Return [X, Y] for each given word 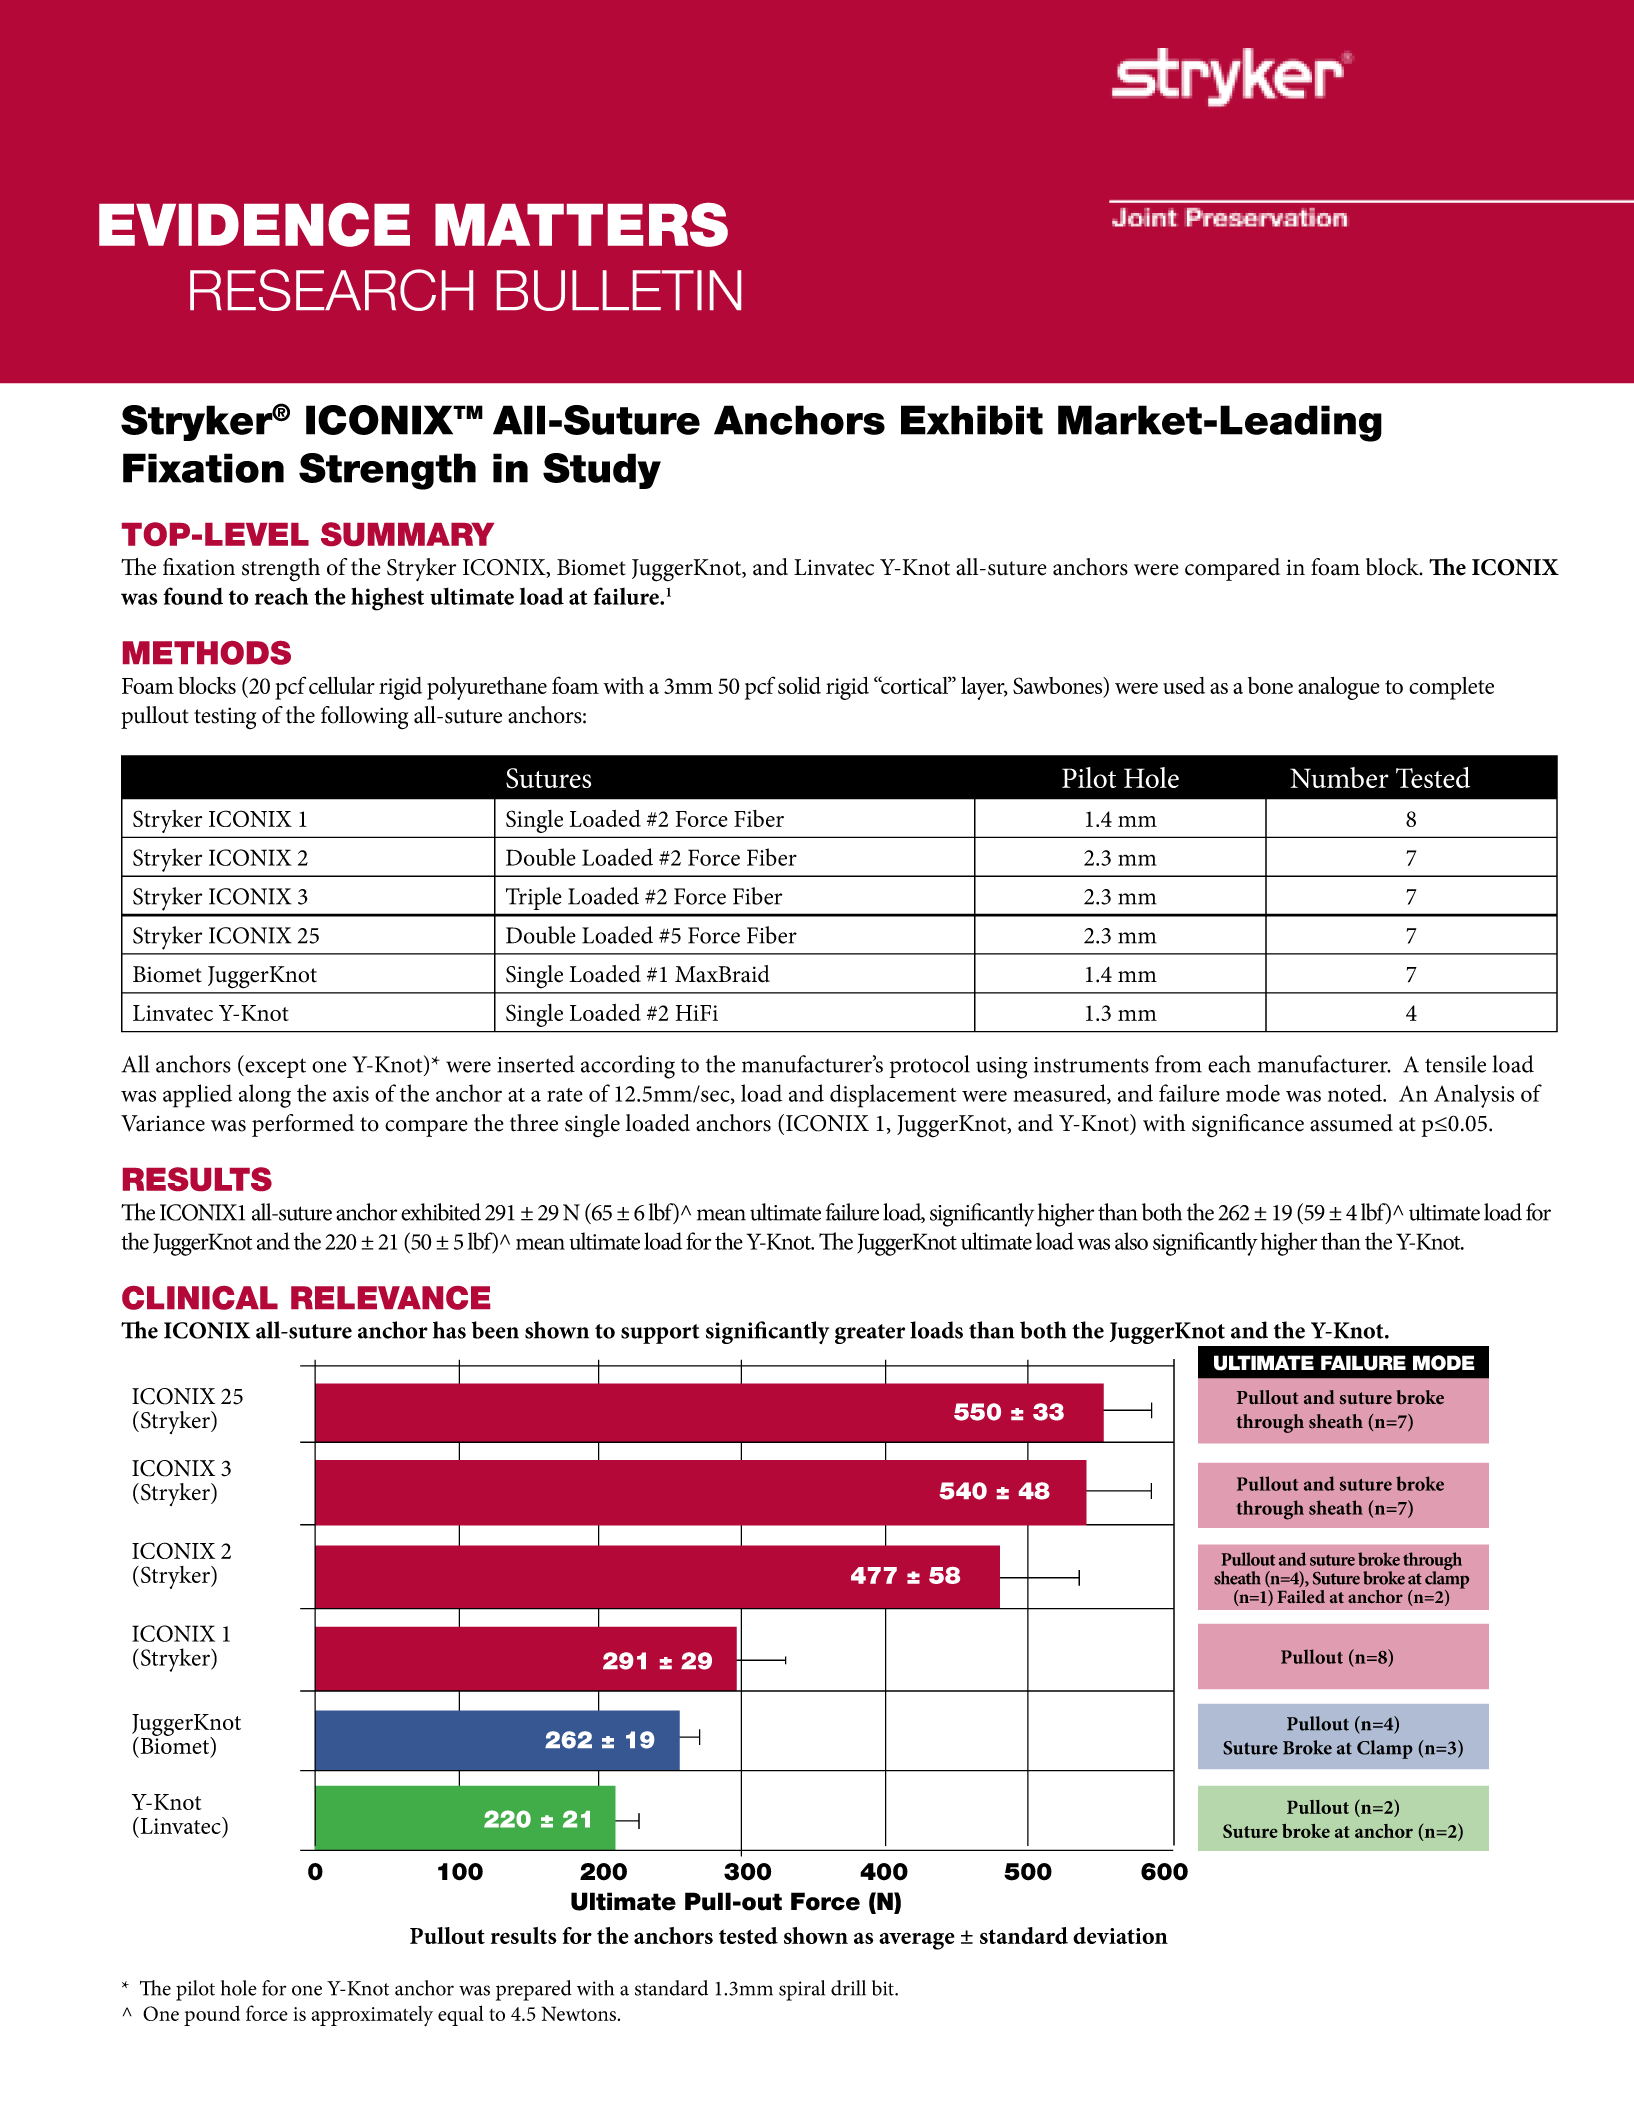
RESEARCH [331, 290]
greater [870, 1334]
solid [799, 685]
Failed [1301, 1596]
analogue [1339, 688]
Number [1339, 777]
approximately [372, 2016]
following [364, 718]
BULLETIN [619, 290]
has [449, 1330]
